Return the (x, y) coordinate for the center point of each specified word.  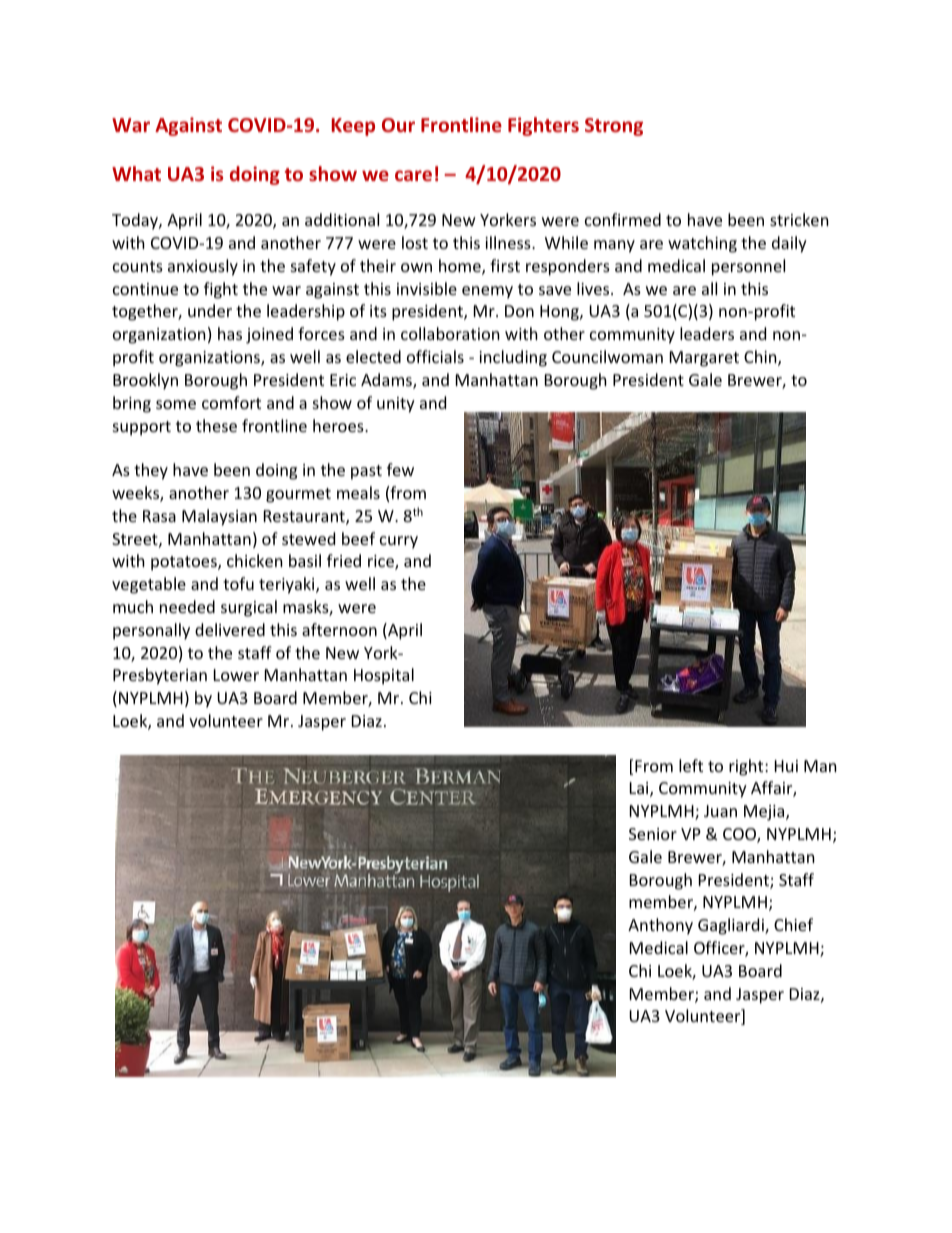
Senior (653, 834)
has (230, 333)
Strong (614, 127)
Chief (793, 924)
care (413, 175)
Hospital (384, 676)
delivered (230, 629)
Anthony (660, 926)
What (136, 173)
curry (399, 542)
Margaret (704, 359)
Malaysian (219, 517)
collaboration (450, 333)
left (691, 765)
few (400, 469)
